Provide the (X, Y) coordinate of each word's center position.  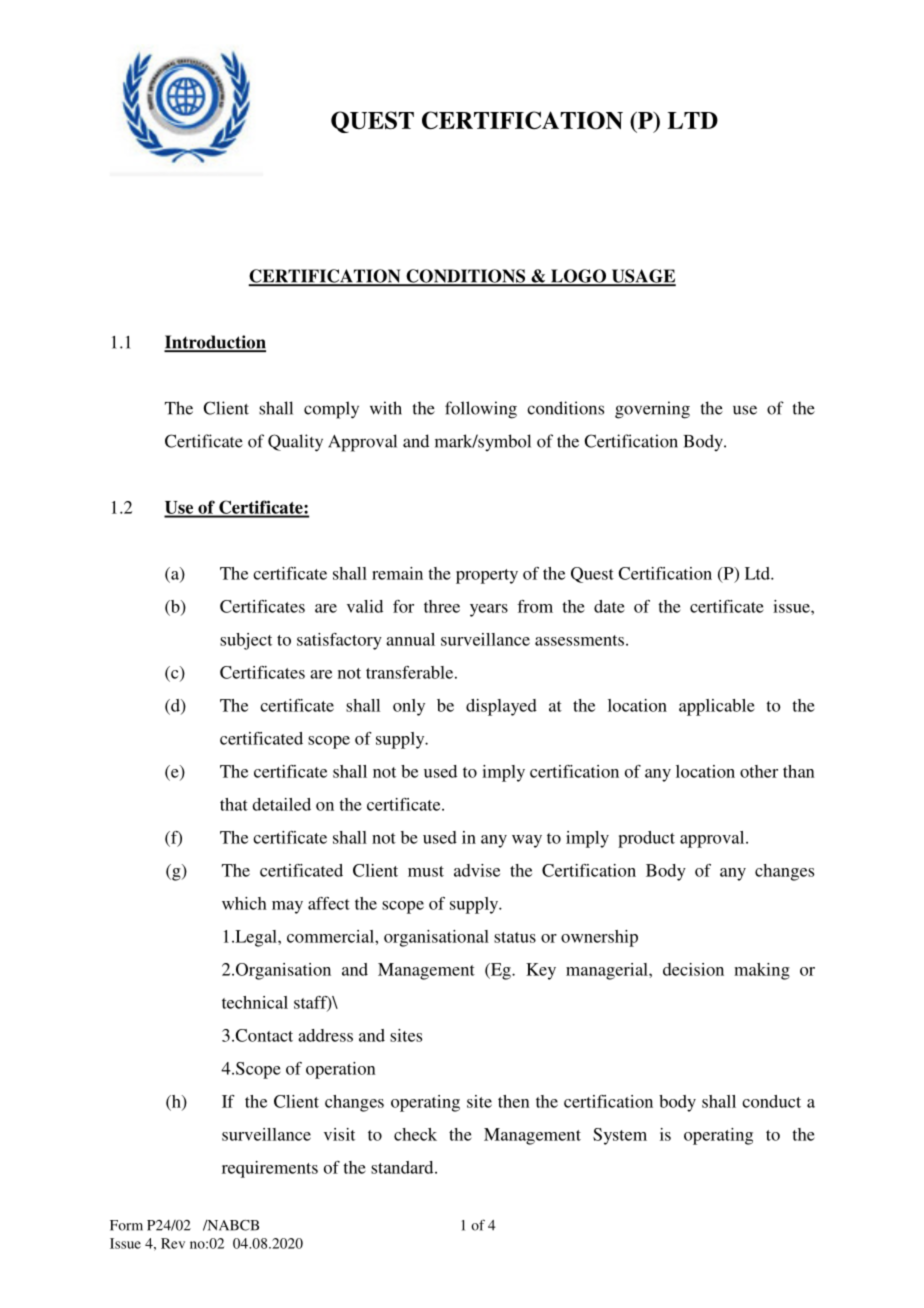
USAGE (642, 277)
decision (693, 969)
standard (403, 1167)
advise (477, 870)
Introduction (215, 343)
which (244, 903)
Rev (173, 1243)
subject (246, 641)
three (442, 606)
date (609, 606)
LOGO (579, 277)
